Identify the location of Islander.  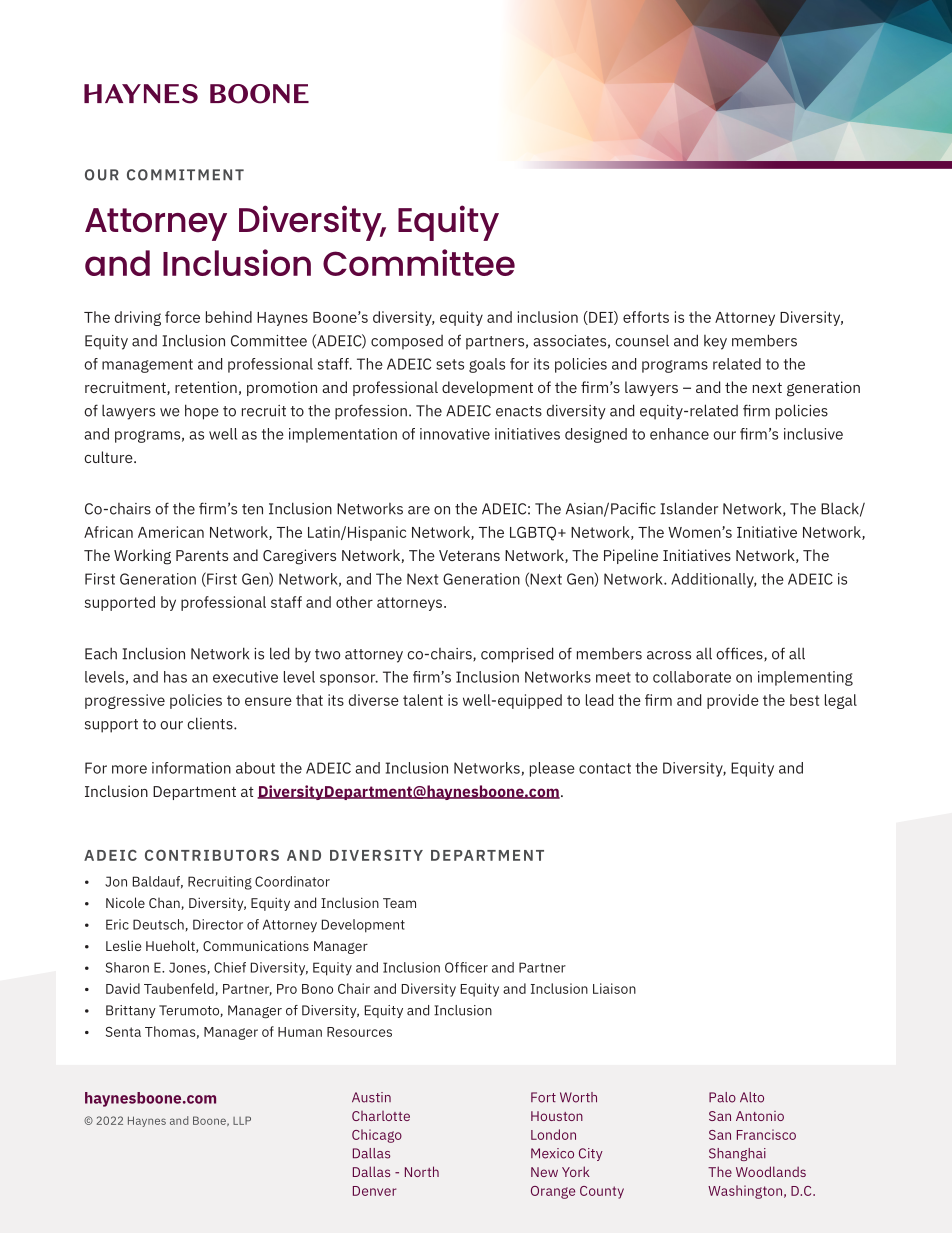
(689, 508).
